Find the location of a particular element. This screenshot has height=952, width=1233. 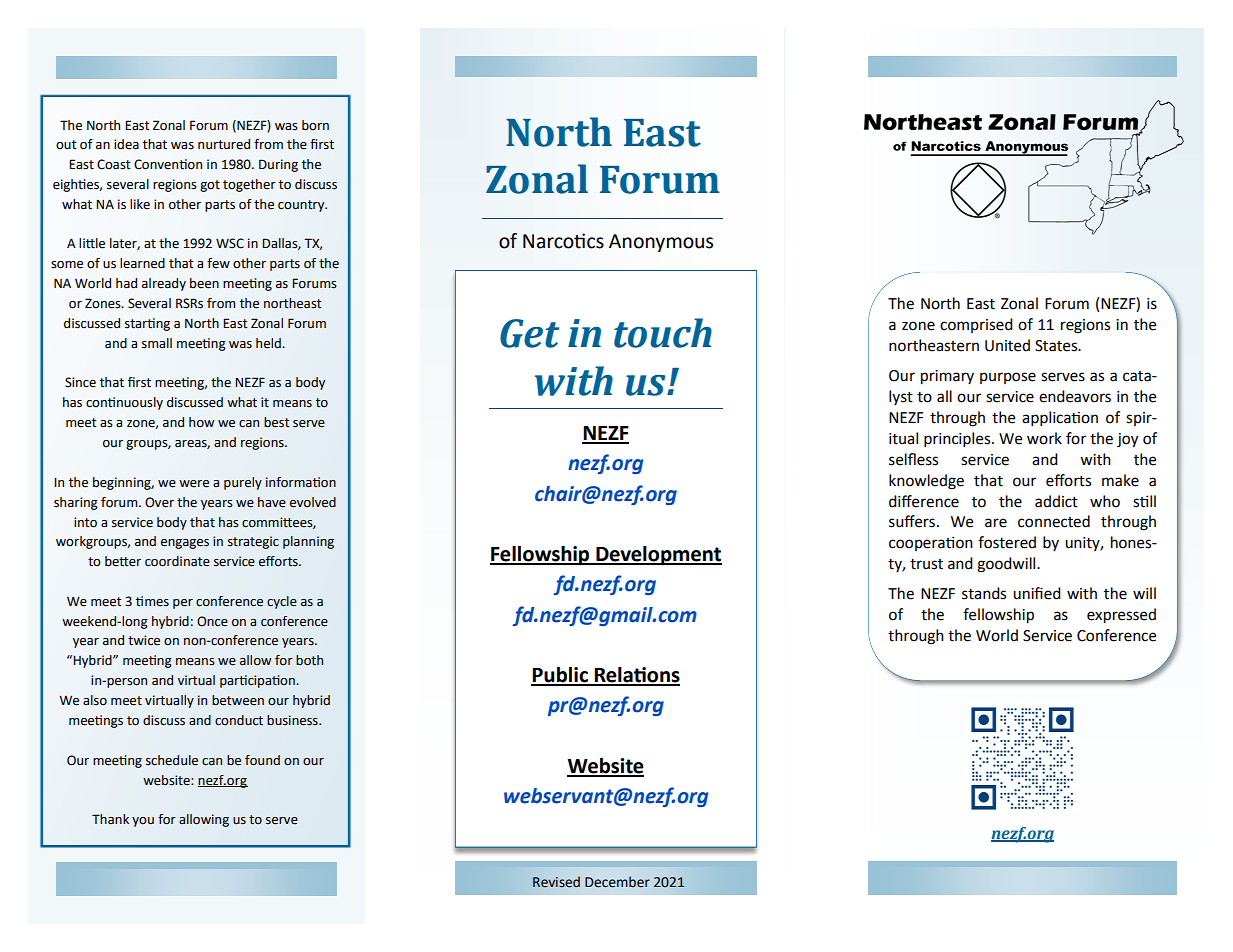

Narcotics is located at coordinates (563, 241).
